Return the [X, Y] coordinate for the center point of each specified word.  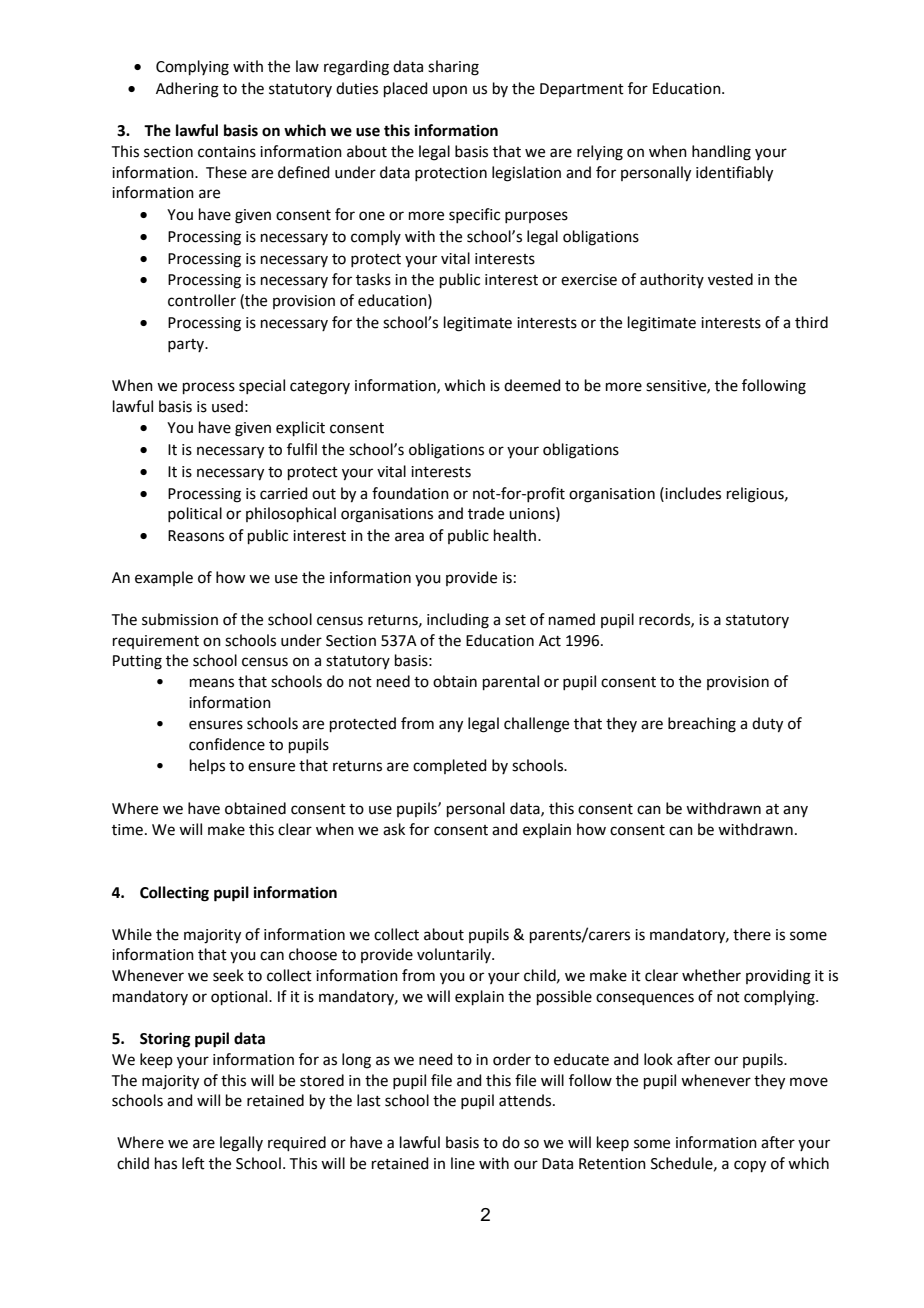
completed [450, 766]
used [227, 406]
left [193, 1163]
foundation [410, 493]
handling [721, 153]
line [463, 1163]
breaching [702, 725]
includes [692, 493]
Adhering [187, 90]
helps [207, 766]
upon [450, 91]
